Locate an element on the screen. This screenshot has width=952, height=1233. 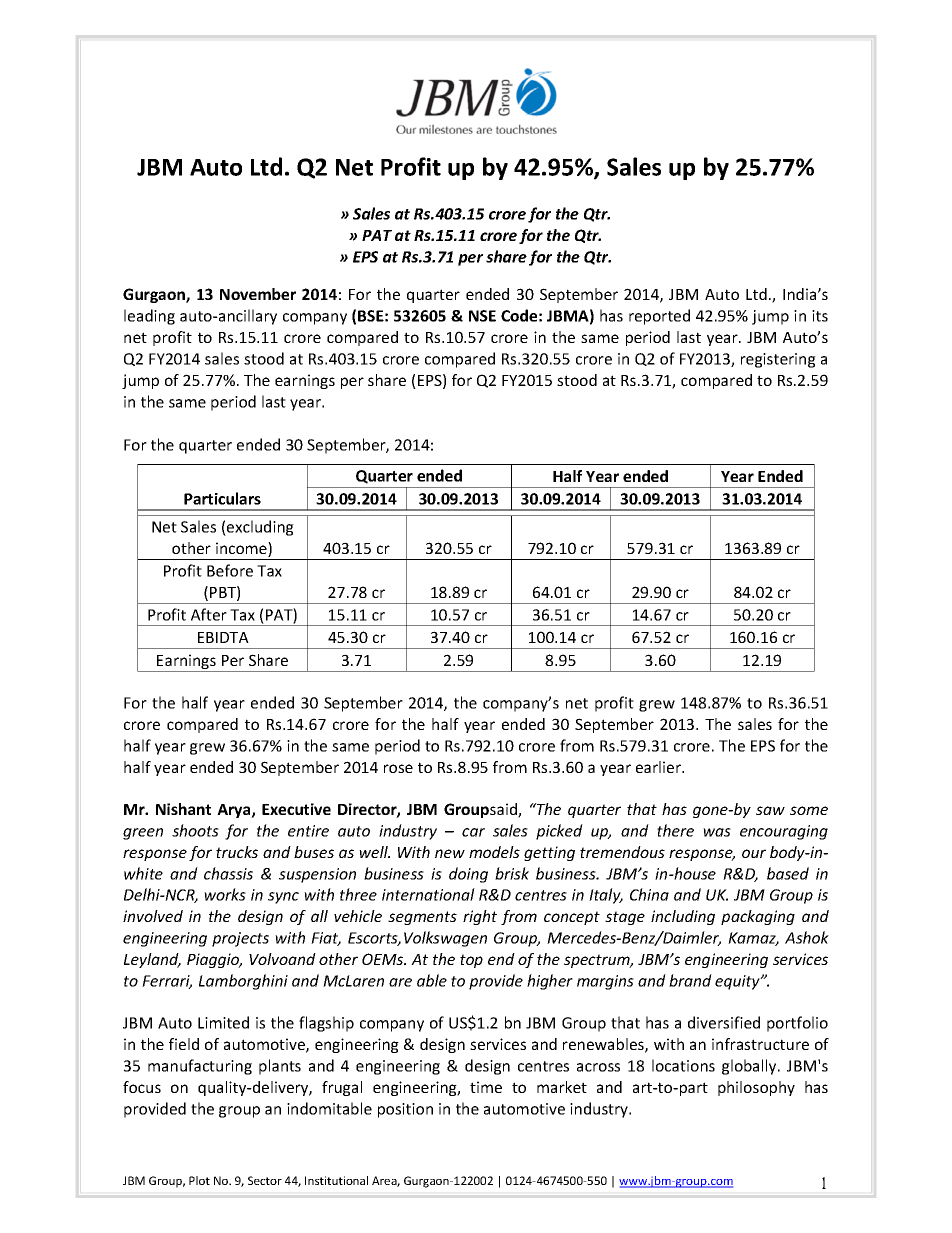
registering is located at coordinates (778, 360).
